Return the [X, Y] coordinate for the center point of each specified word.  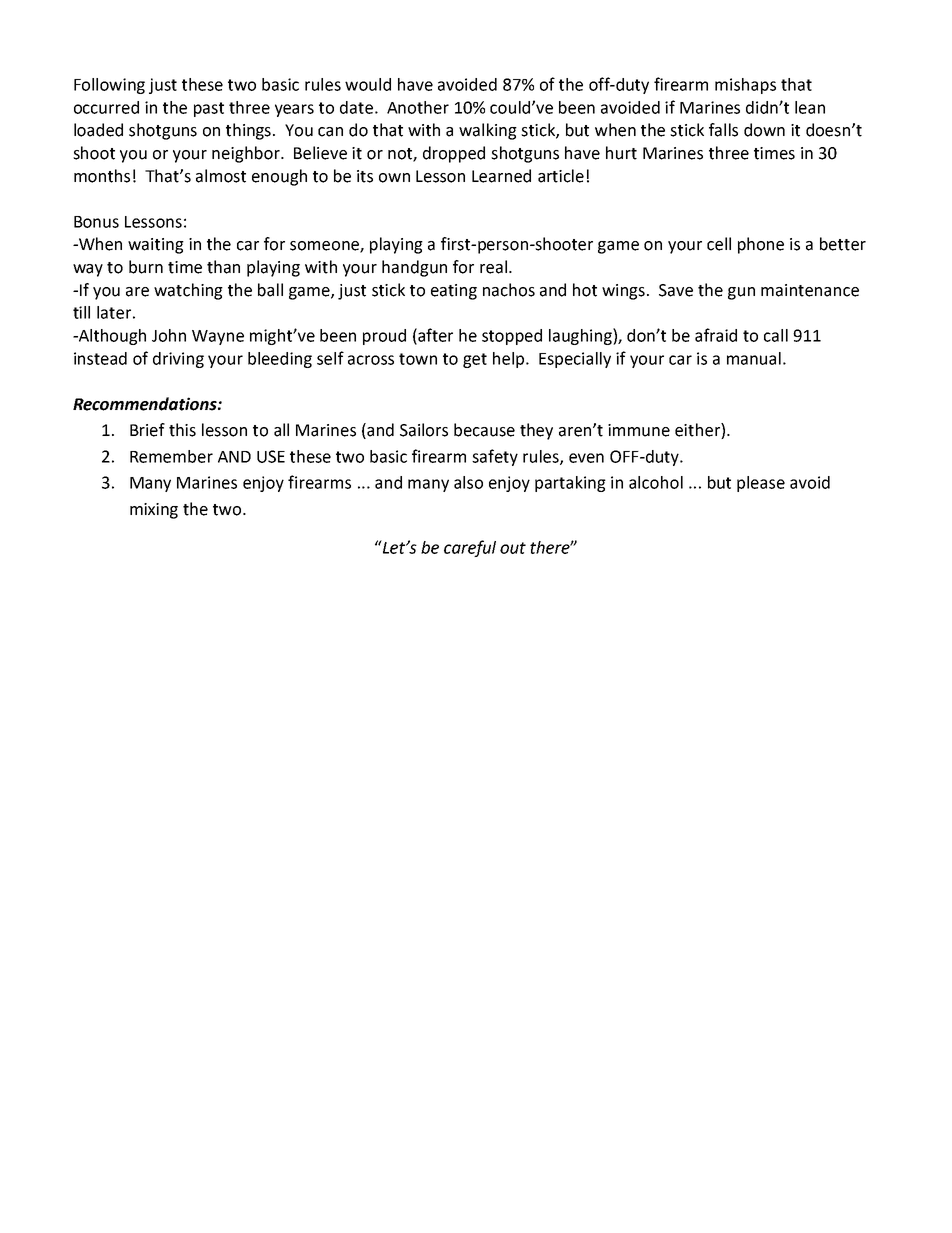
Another [418, 107]
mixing [154, 511]
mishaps [745, 86]
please [761, 484]
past [209, 109]
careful [470, 548]
